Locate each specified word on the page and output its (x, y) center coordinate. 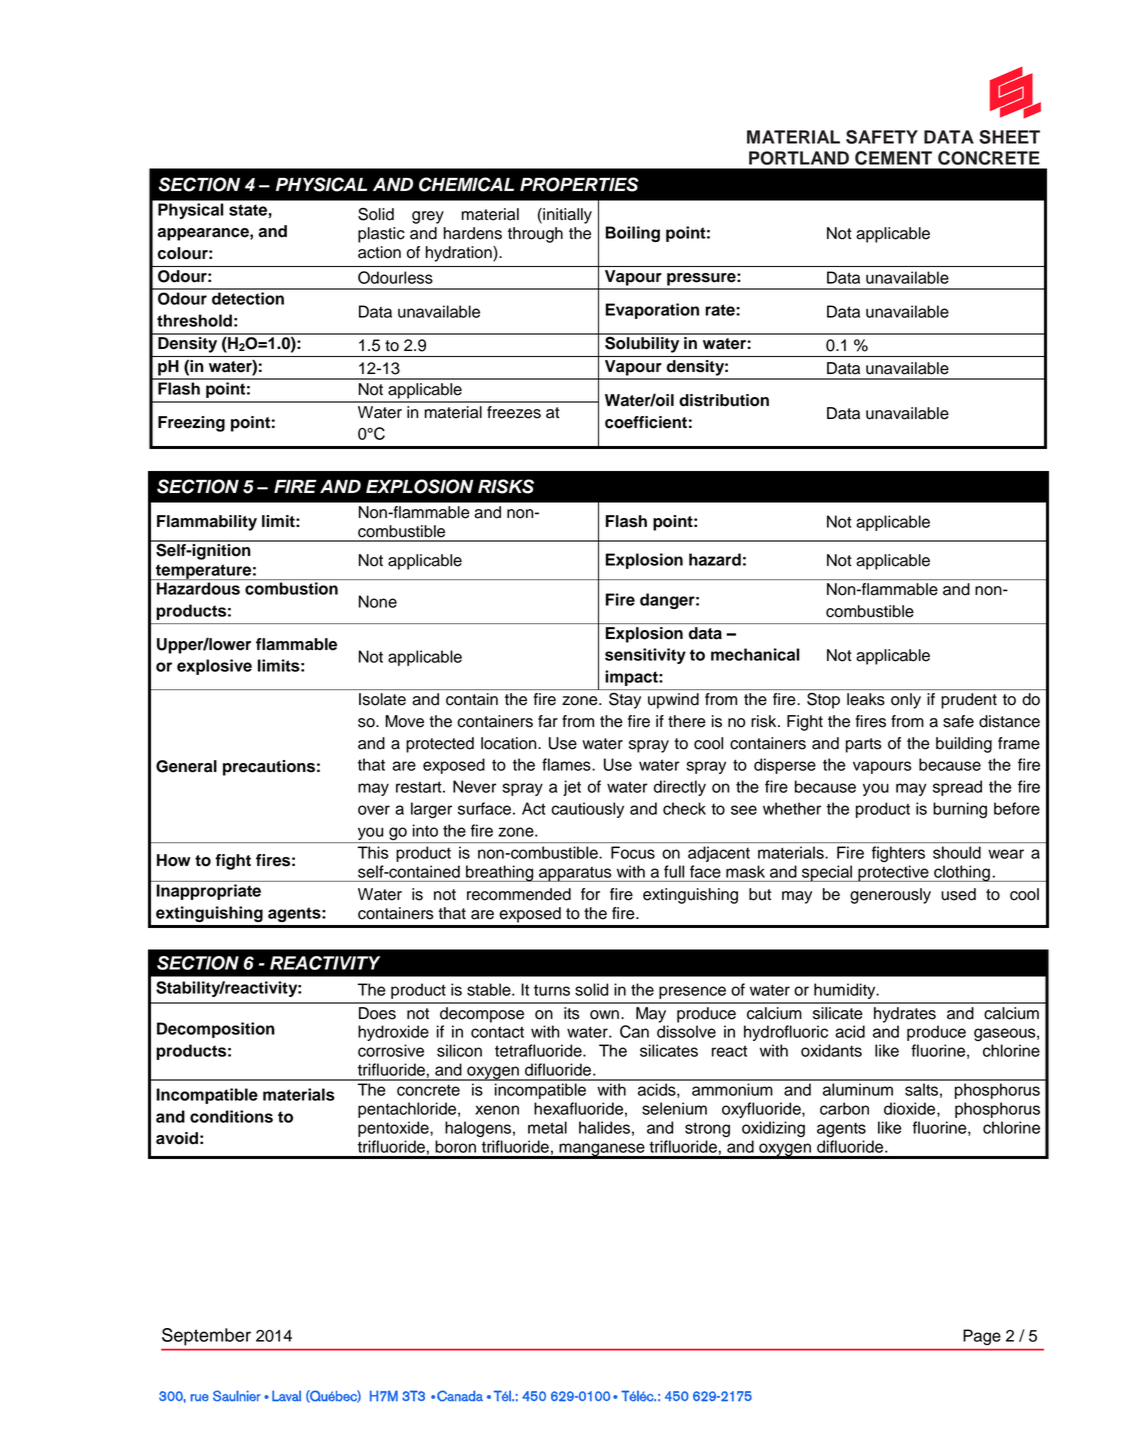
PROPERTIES (579, 184)
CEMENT (893, 158)
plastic (381, 235)
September (206, 1337)
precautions (269, 768)
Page (982, 1337)
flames (567, 764)
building (964, 745)
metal (547, 1127)
